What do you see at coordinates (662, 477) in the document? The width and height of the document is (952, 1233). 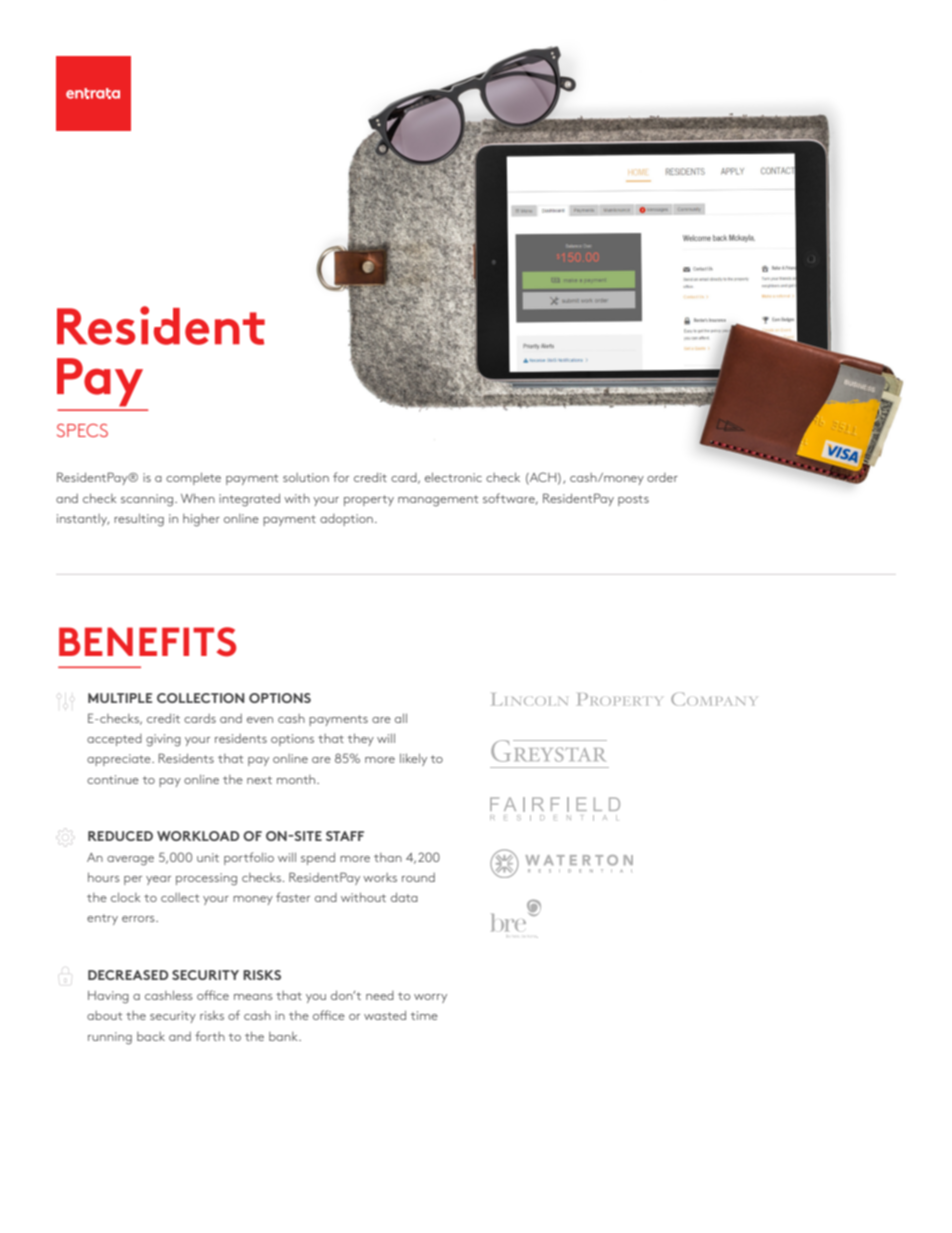 I see `order` at bounding box center [662, 477].
